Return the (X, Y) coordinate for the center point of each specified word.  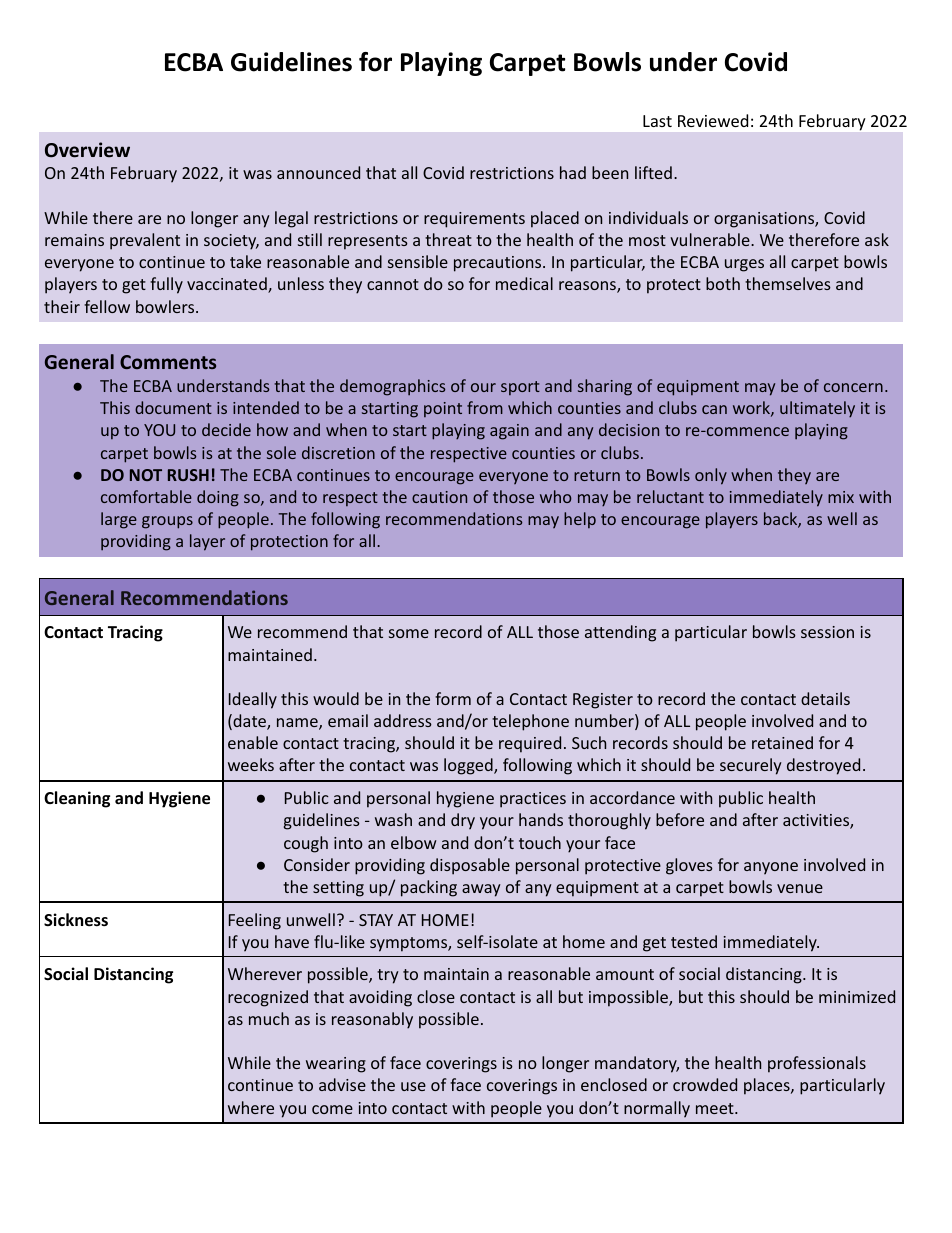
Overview (87, 150)
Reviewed (713, 120)
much (269, 1018)
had (573, 172)
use (413, 1086)
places (768, 1086)
